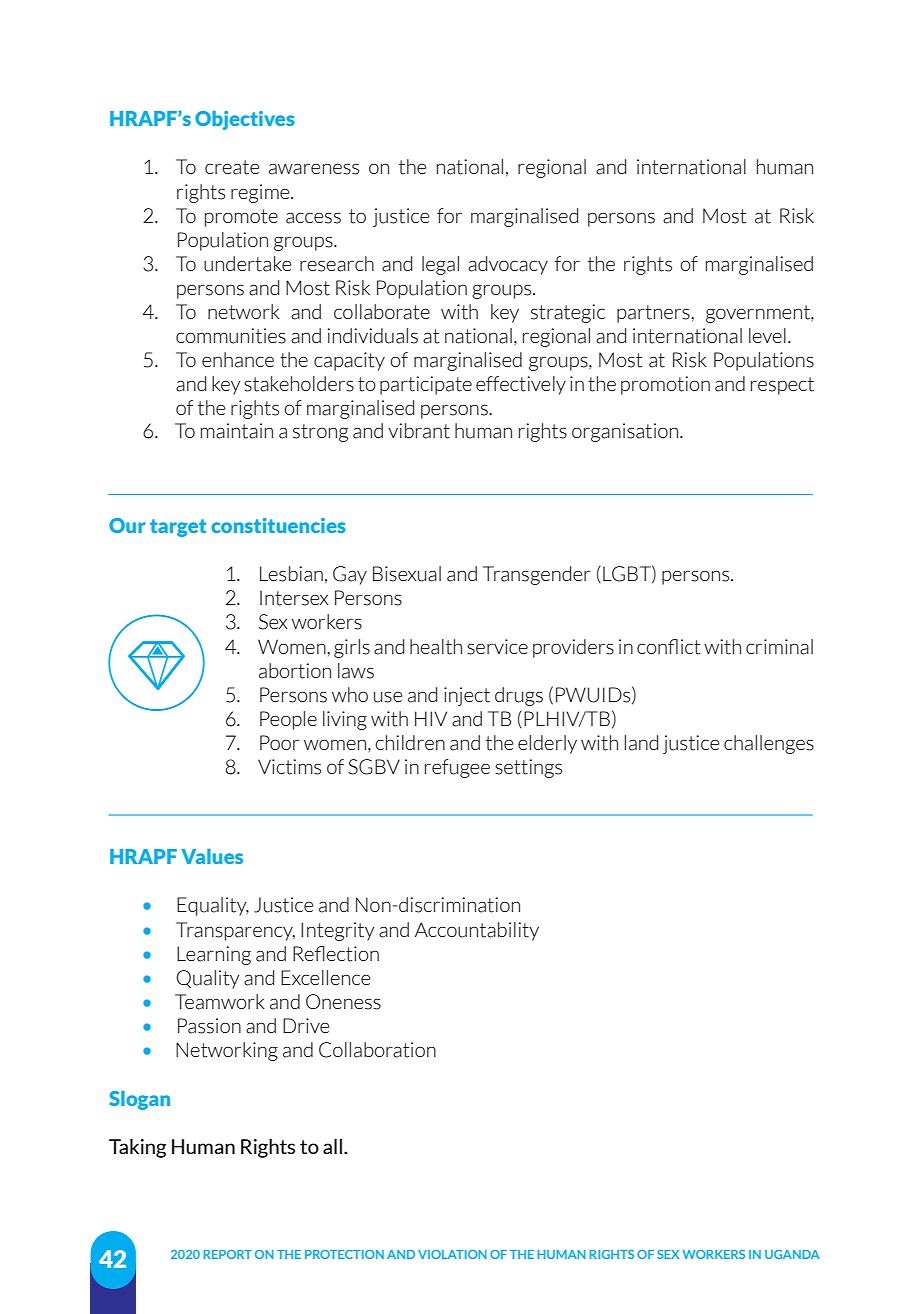  What do you see at coordinates (440, 265) in the image?
I see `legal` at bounding box center [440, 265].
